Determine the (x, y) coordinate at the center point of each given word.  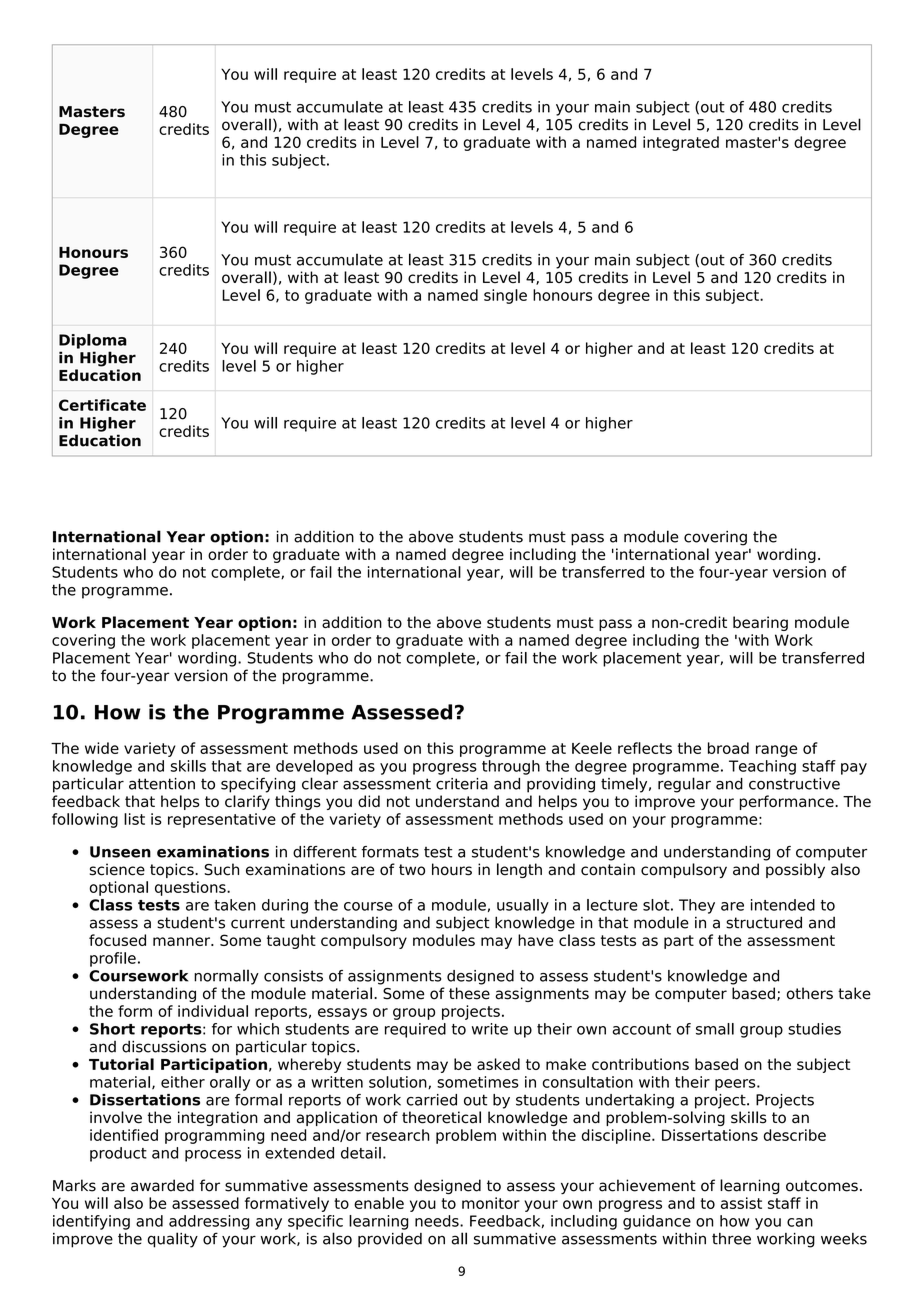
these (469, 993)
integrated (681, 143)
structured (764, 922)
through (511, 767)
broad (728, 748)
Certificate (102, 405)
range (776, 751)
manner (182, 941)
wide (102, 748)
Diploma (93, 341)
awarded (162, 1185)
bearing (760, 623)
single (505, 296)
